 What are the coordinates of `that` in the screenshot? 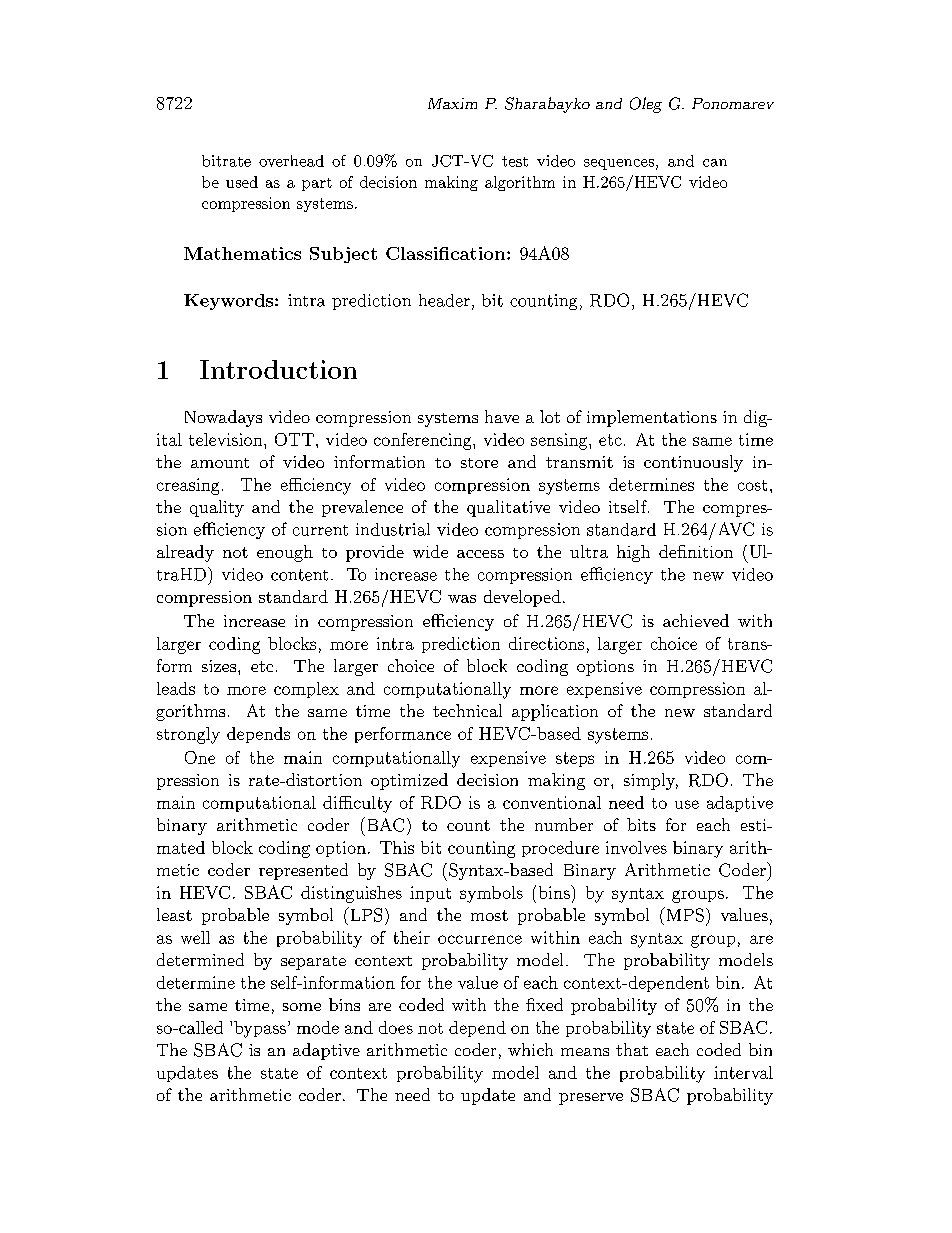 It's located at (632, 1049).
